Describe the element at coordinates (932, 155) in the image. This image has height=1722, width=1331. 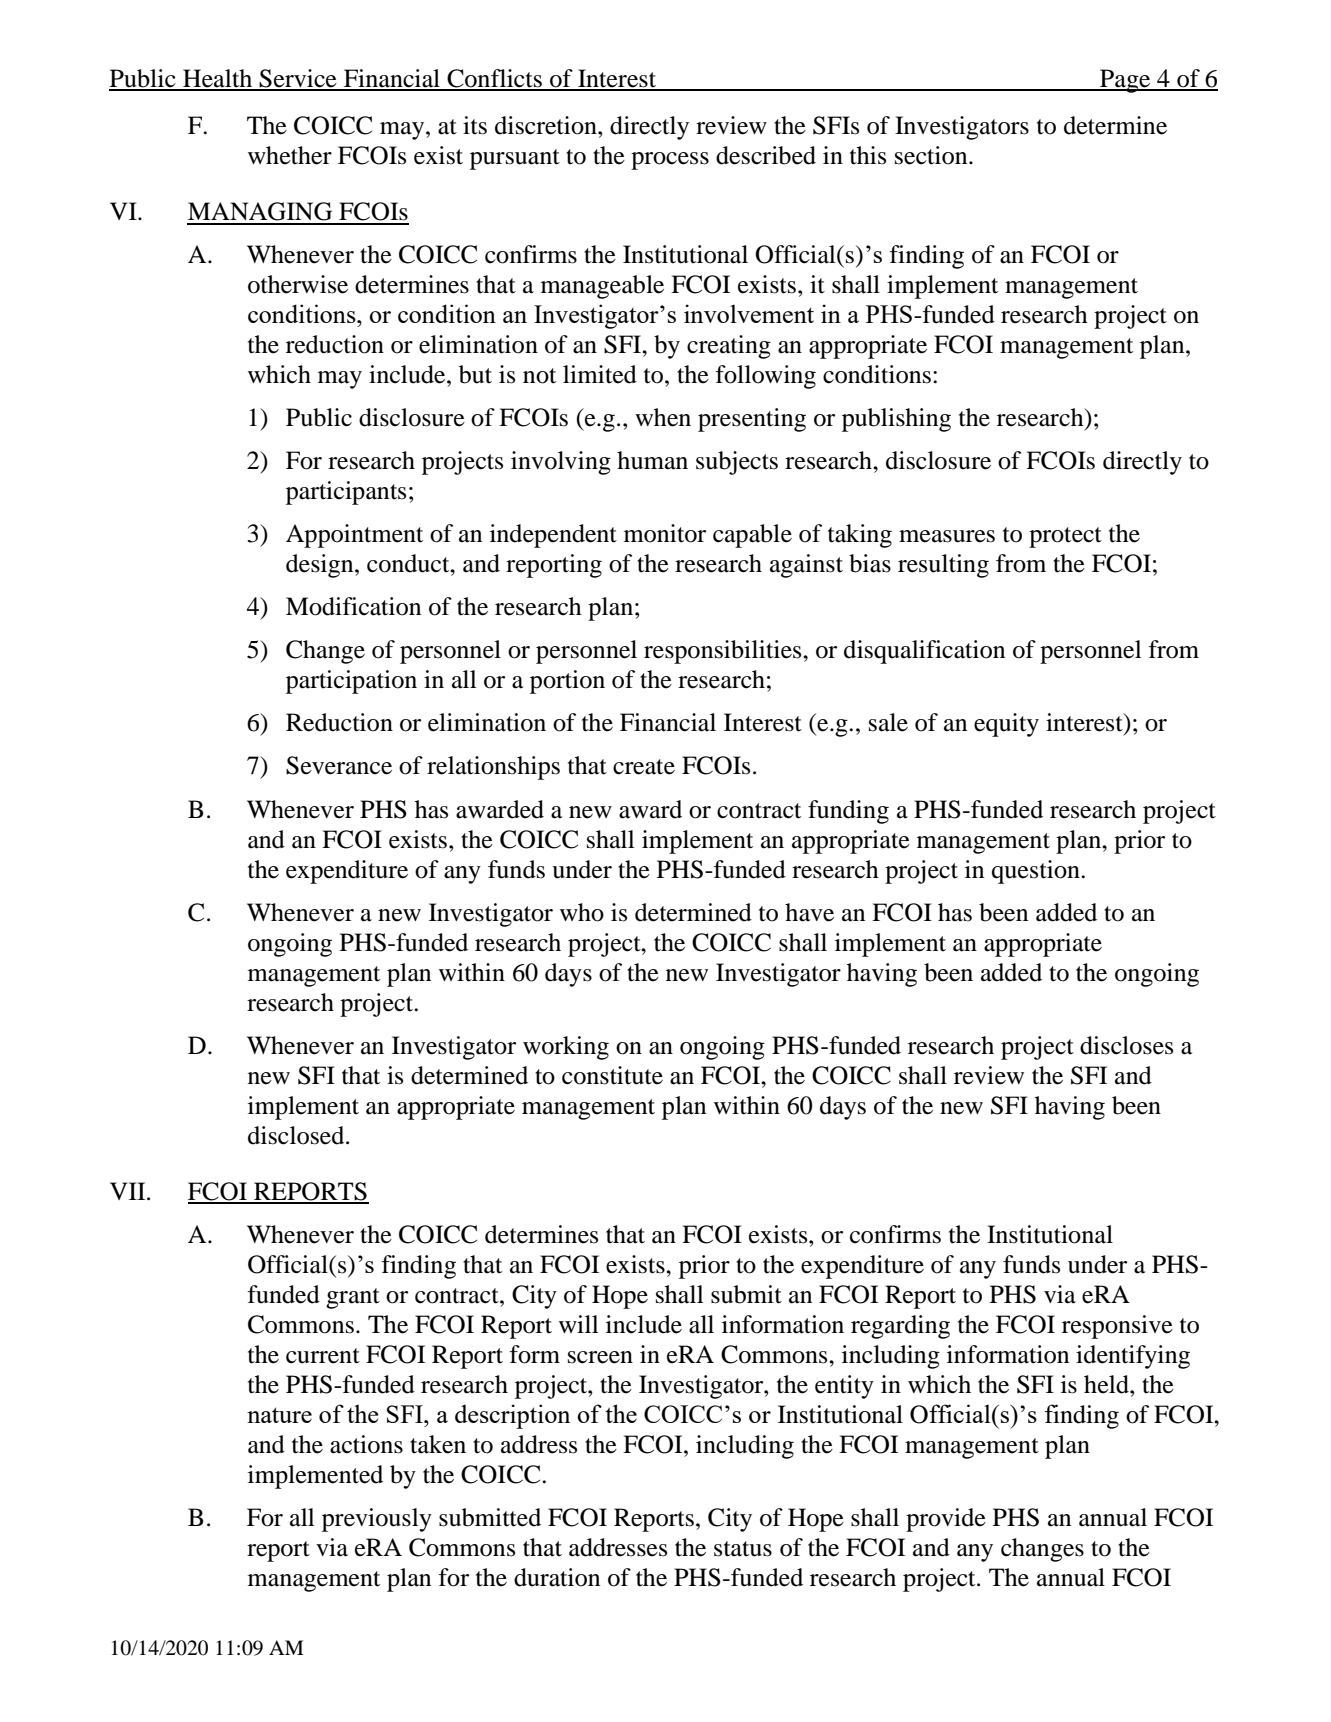
I see `section` at that location.
